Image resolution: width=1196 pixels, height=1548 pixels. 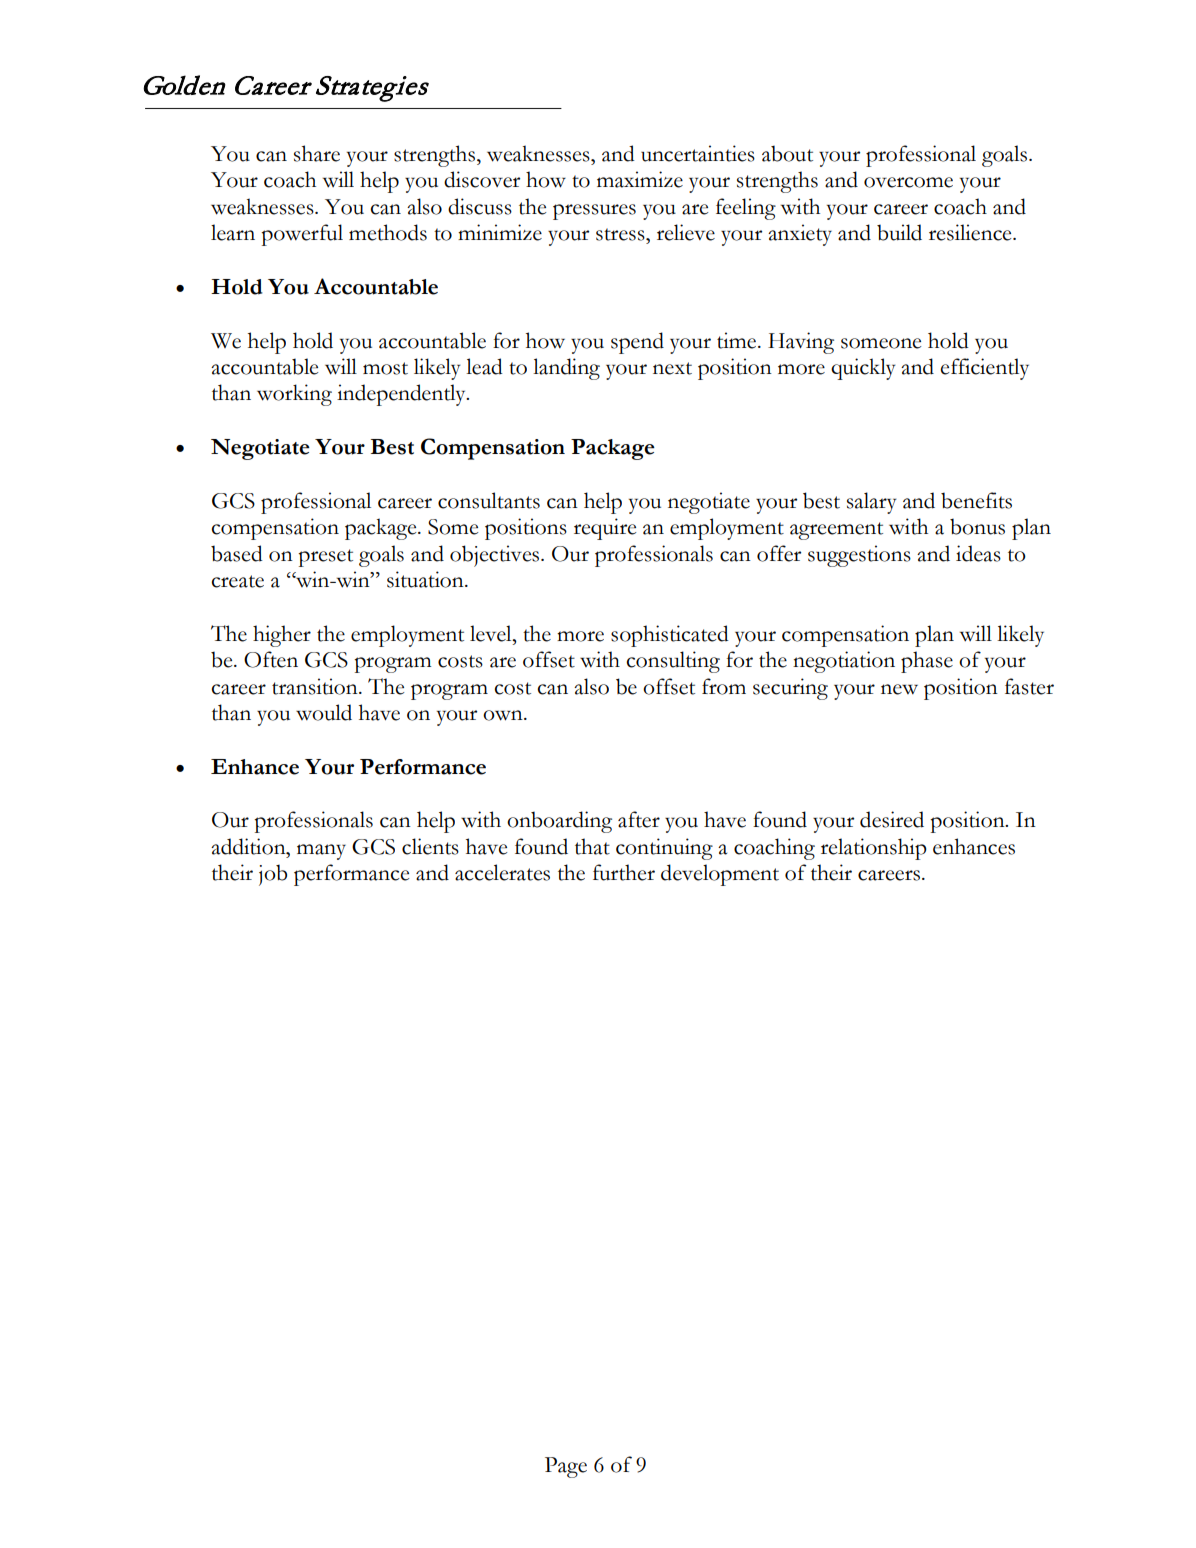 I want to click on relationship, so click(x=874, y=849).
